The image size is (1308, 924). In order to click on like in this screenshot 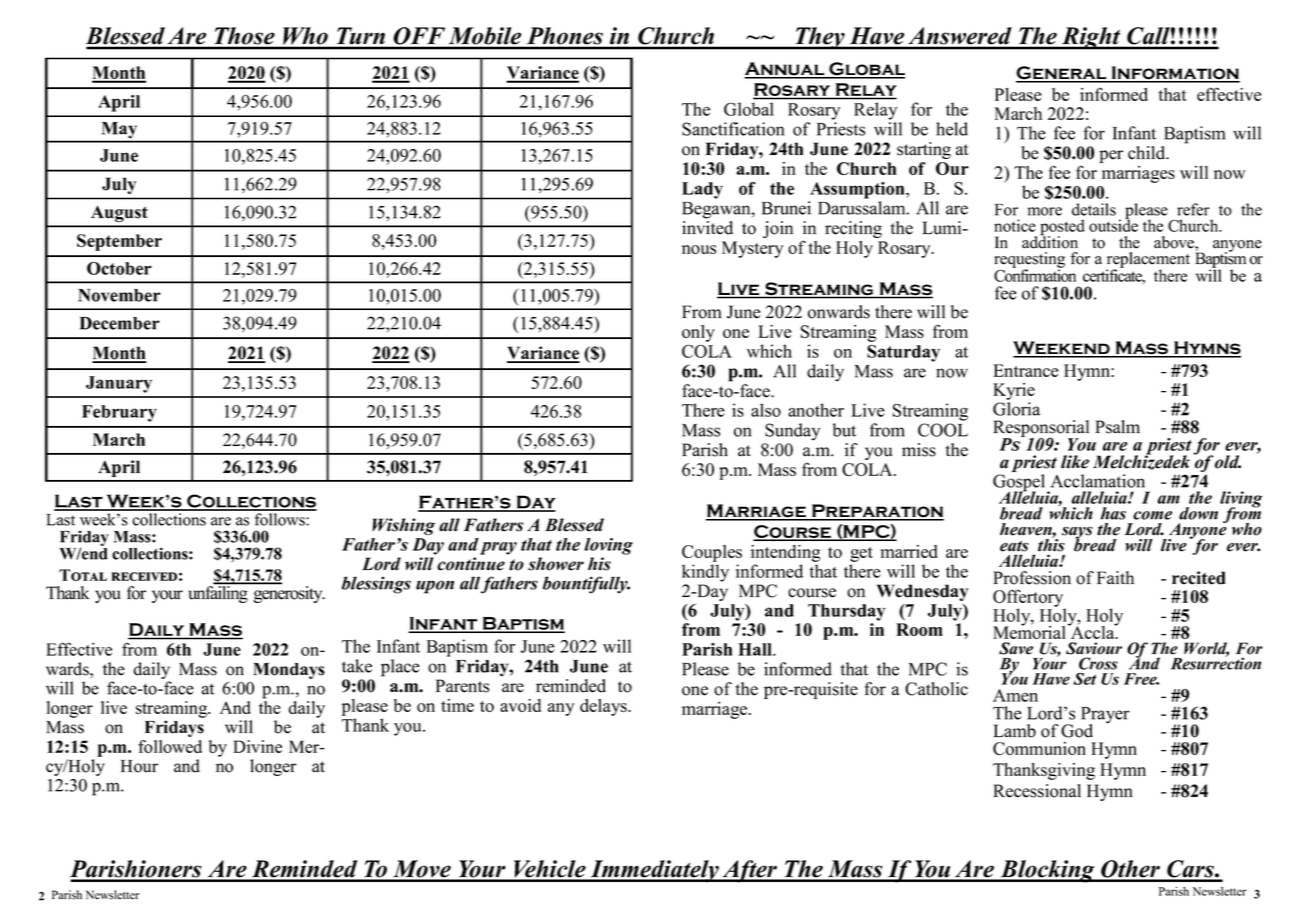, I will do `click(1075, 462)`.
